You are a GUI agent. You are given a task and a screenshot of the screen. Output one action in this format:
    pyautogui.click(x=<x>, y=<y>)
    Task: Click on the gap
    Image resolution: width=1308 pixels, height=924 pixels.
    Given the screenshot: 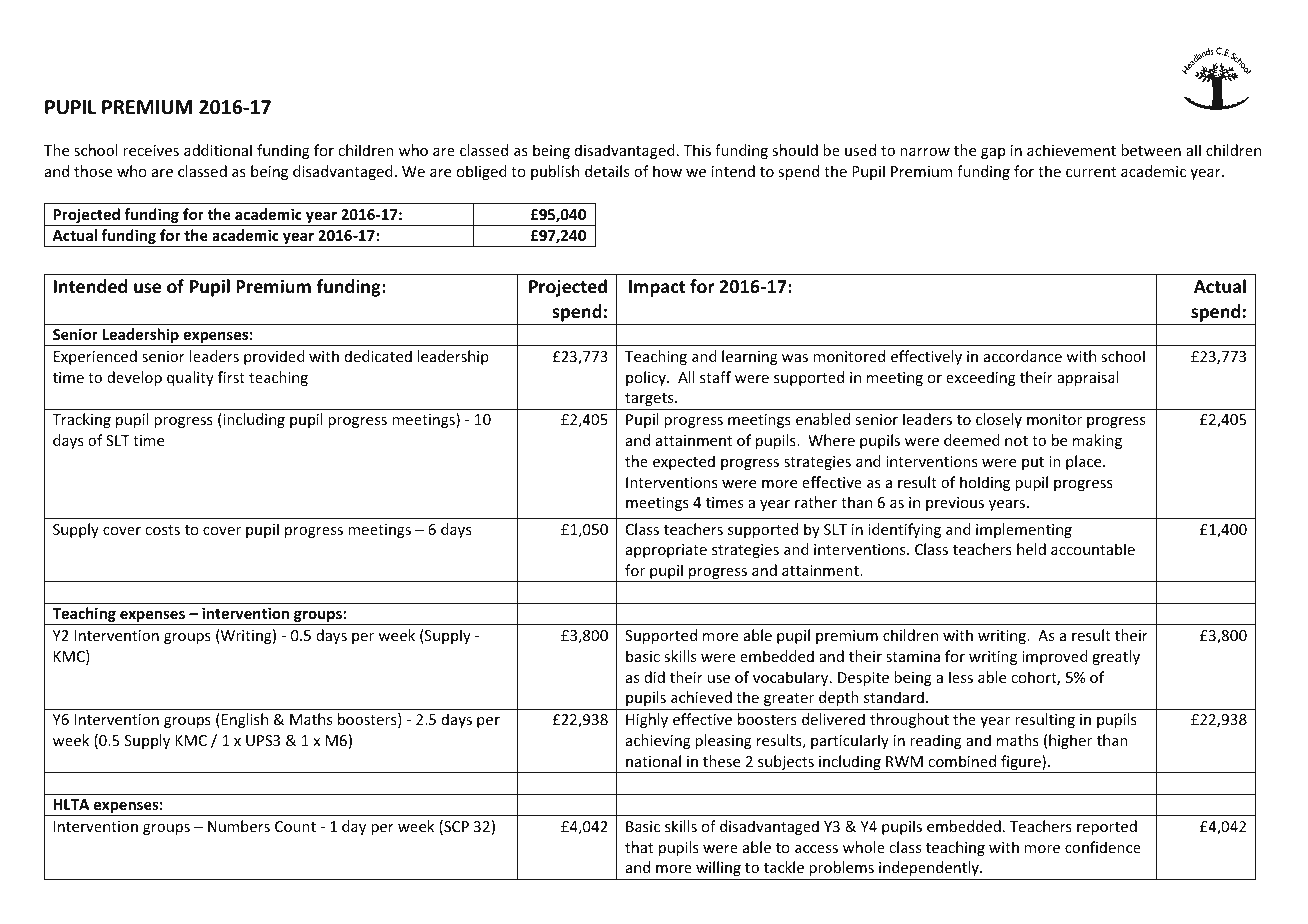 What is the action you would take?
    pyautogui.click(x=993, y=153)
